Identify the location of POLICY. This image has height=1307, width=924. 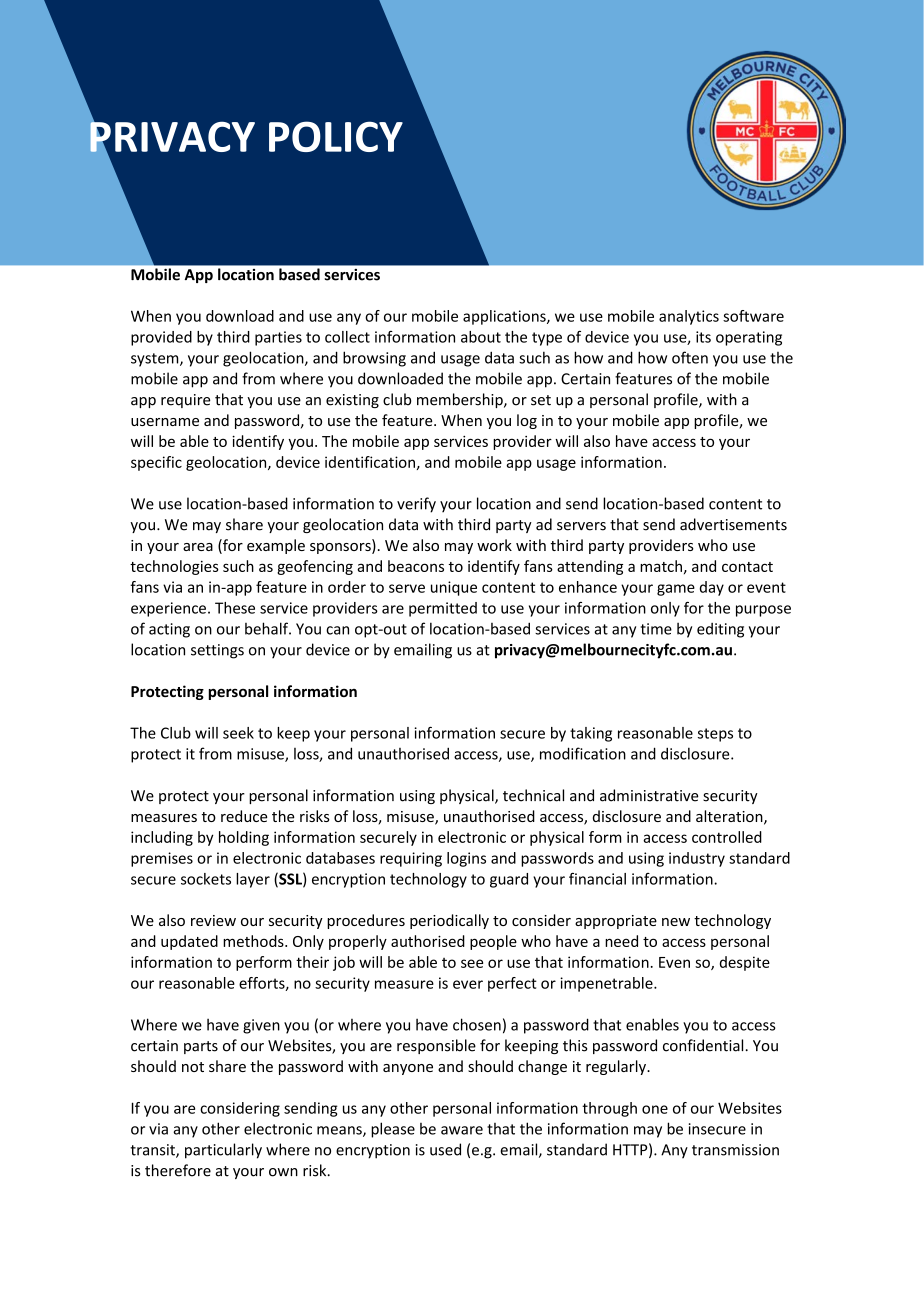
(336, 136).
